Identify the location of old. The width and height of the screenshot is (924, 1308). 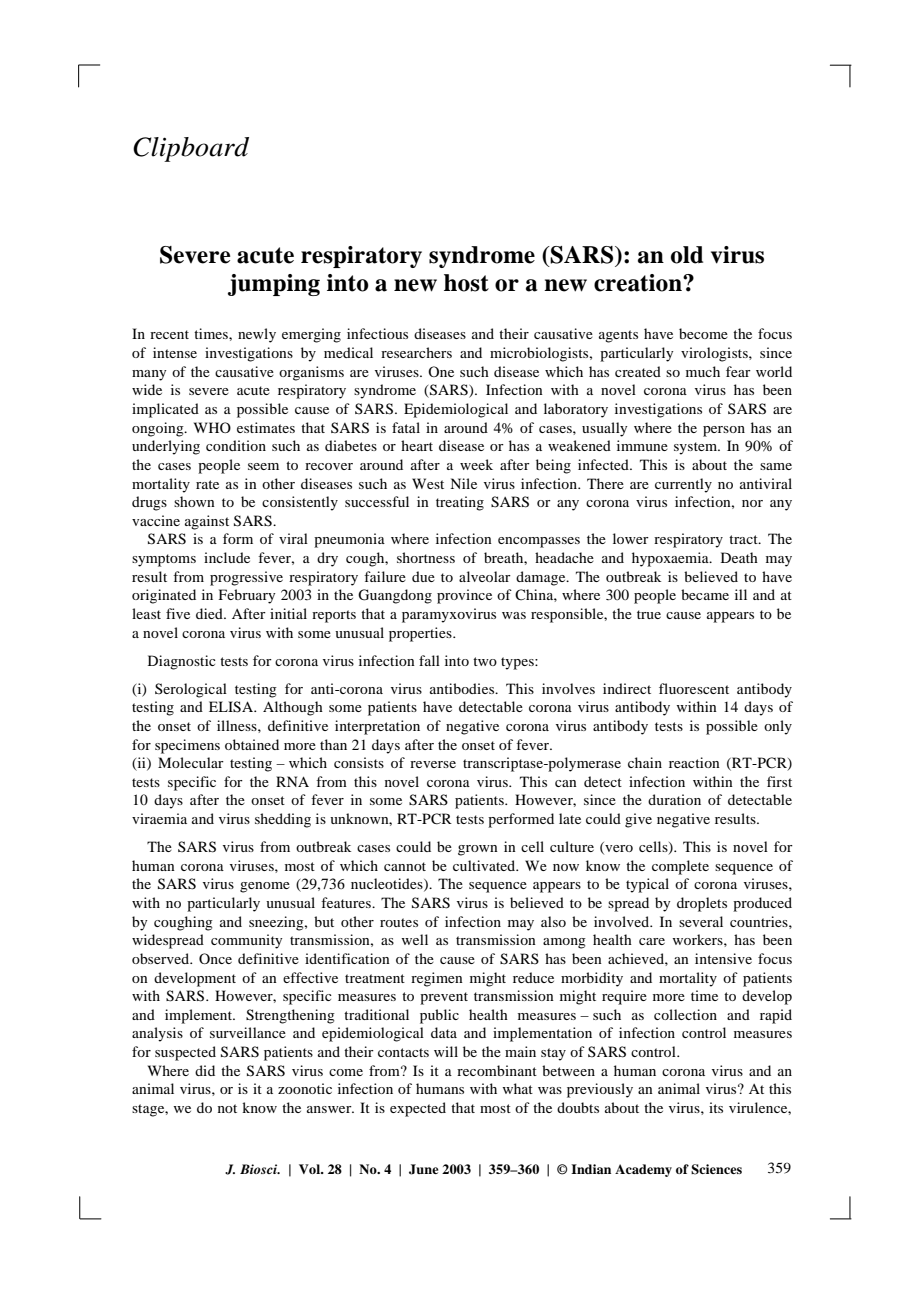
(687, 255).
